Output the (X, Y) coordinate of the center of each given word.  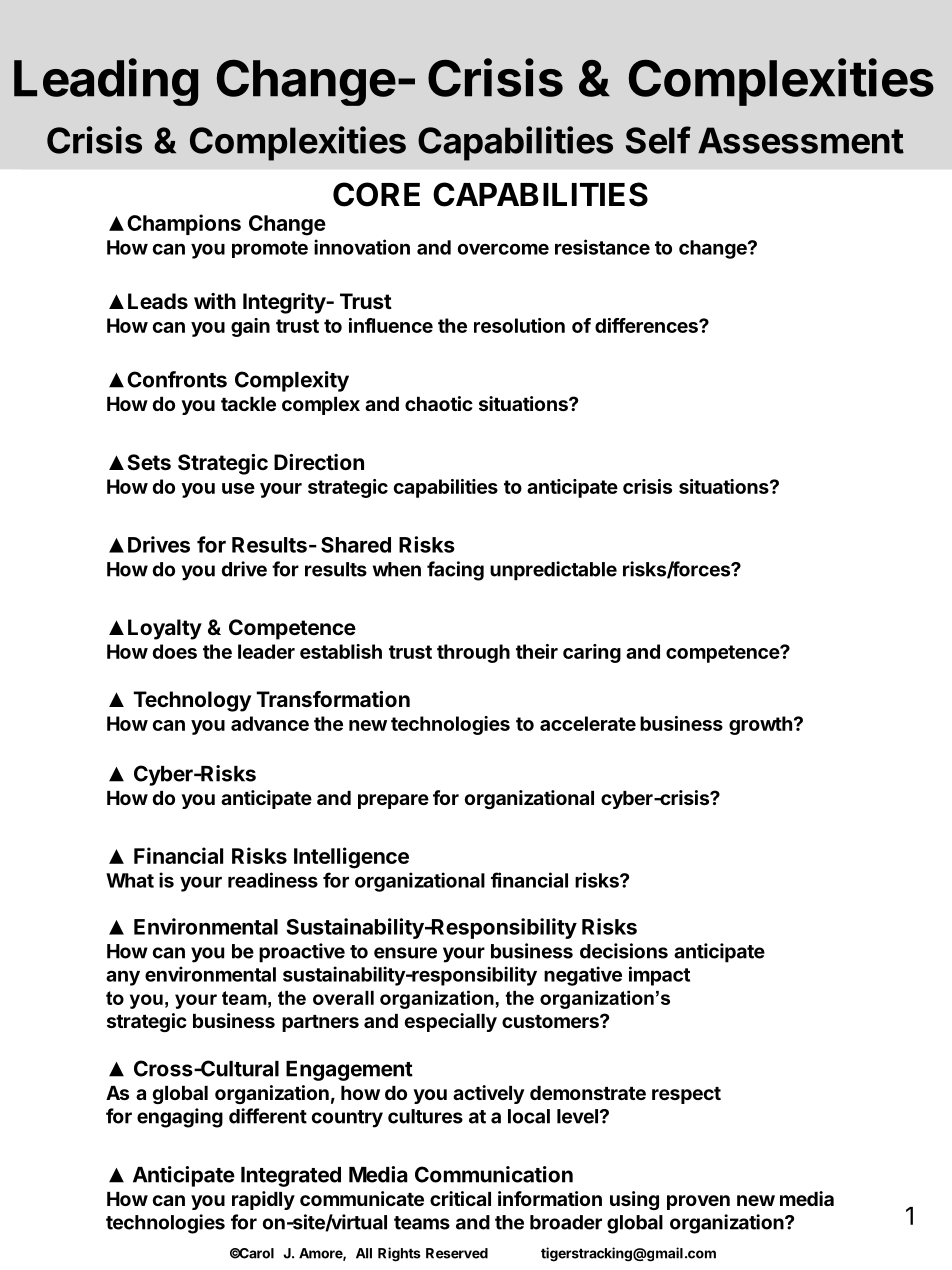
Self (658, 140)
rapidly (263, 1200)
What (130, 880)
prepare (393, 801)
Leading (106, 82)
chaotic (439, 403)
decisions (624, 951)
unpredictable (553, 571)
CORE (376, 194)
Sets (149, 462)
